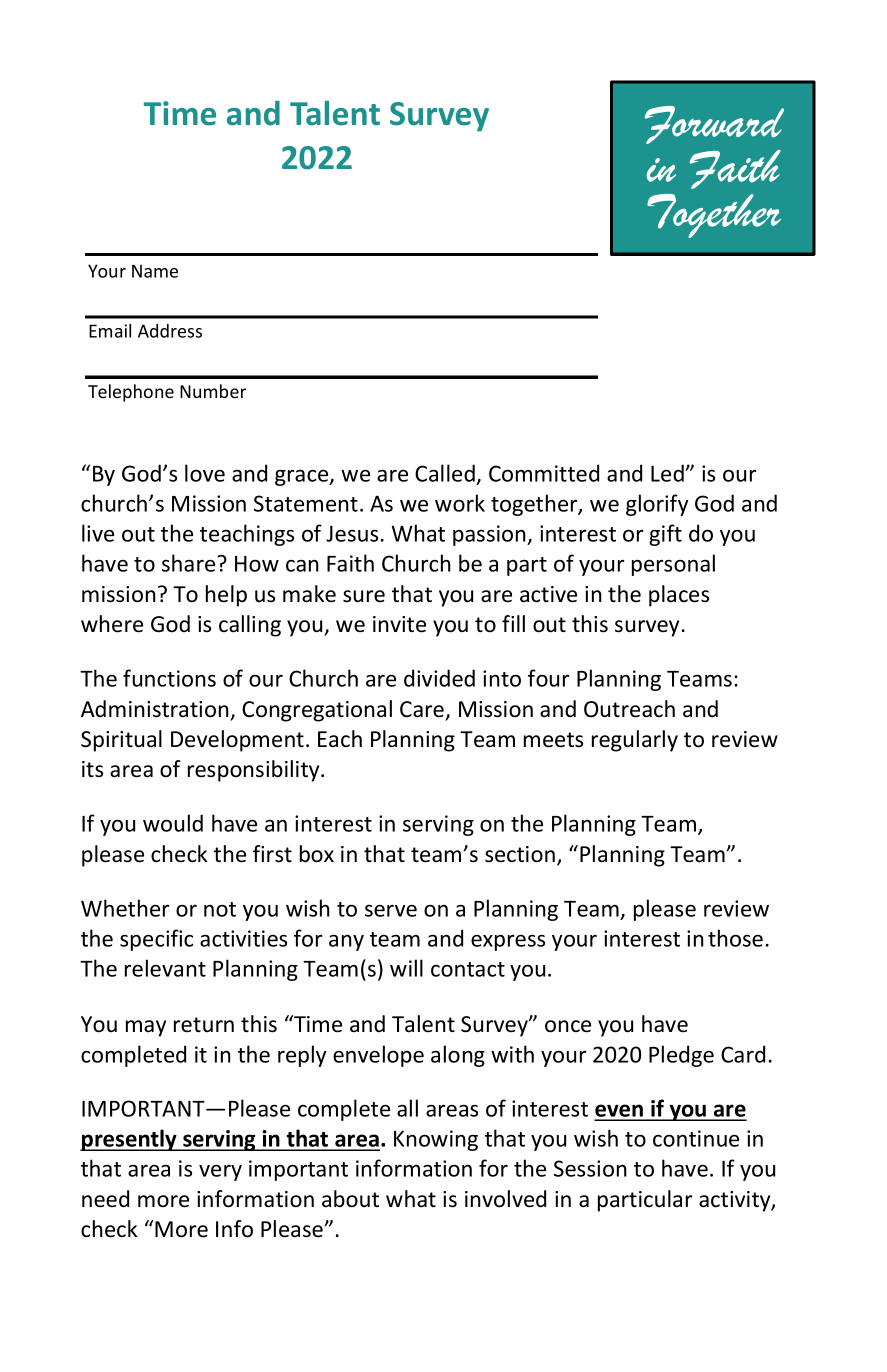  What do you see at coordinates (131, 393) in the screenshot?
I see `Telephone` at bounding box center [131, 393].
